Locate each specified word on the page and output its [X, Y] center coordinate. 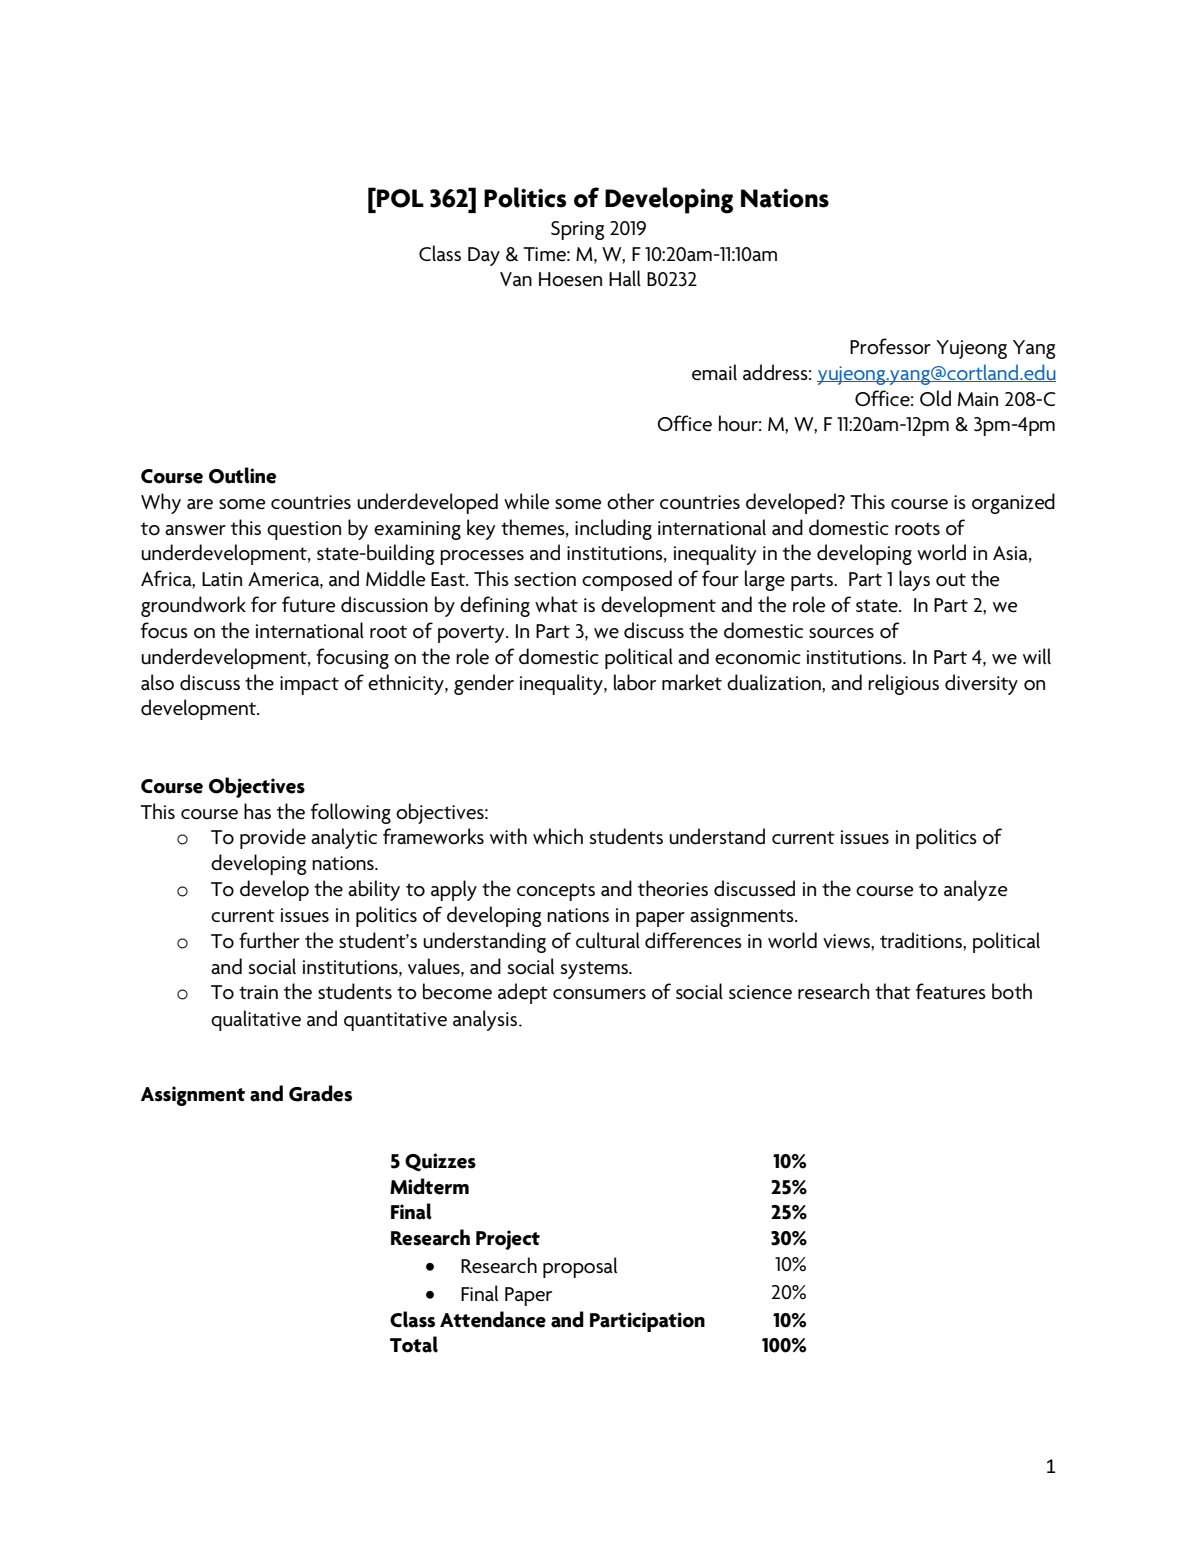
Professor [890, 346]
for [264, 604]
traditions [922, 940]
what [556, 604]
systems [595, 970]
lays [914, 580]
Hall [625, 278]
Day [484, 256]
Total [414, 1344]
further [269, 940]
